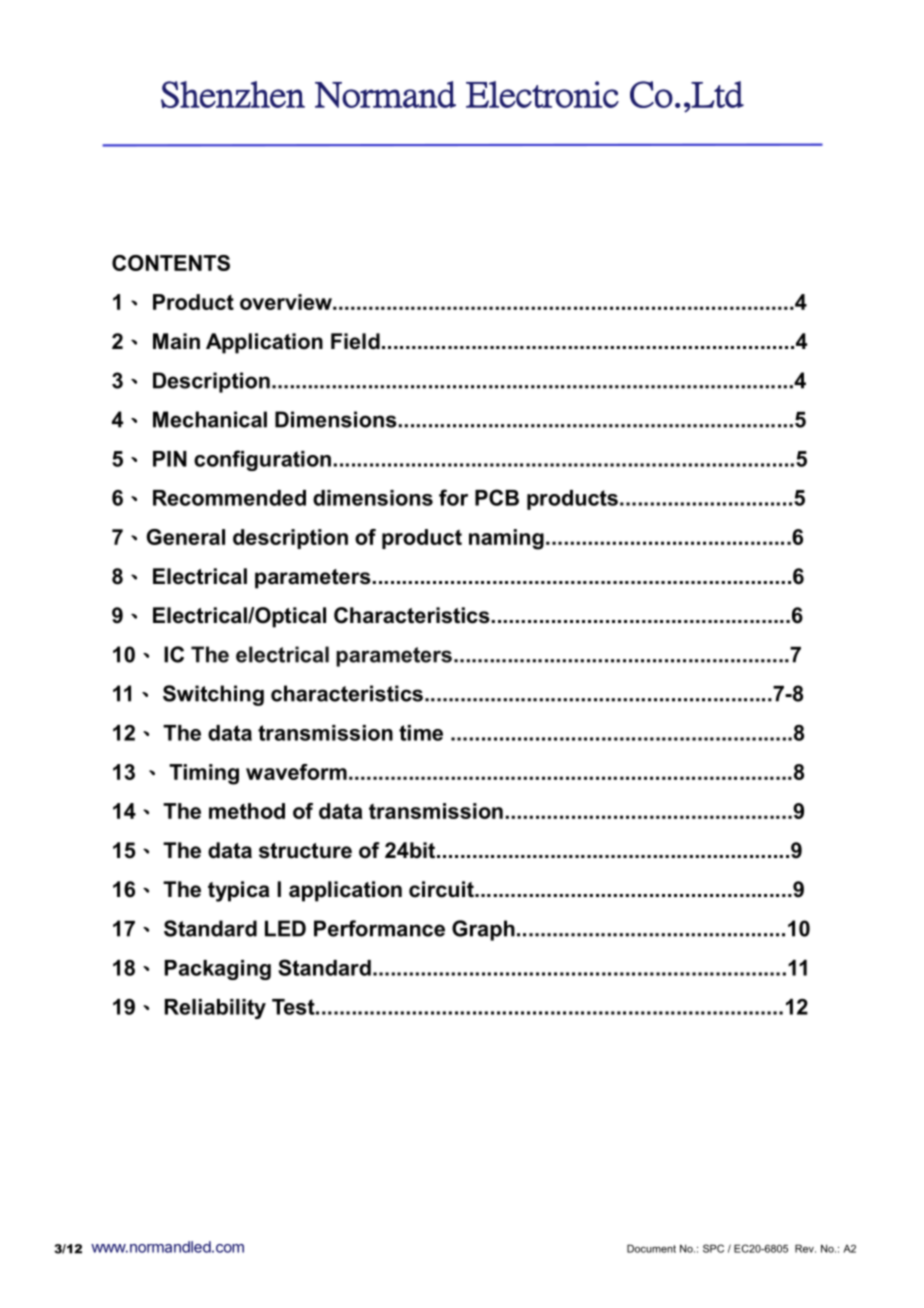  Describe the element at coordinates (215, 1009) in the page. I see `Reliability` at that location.
